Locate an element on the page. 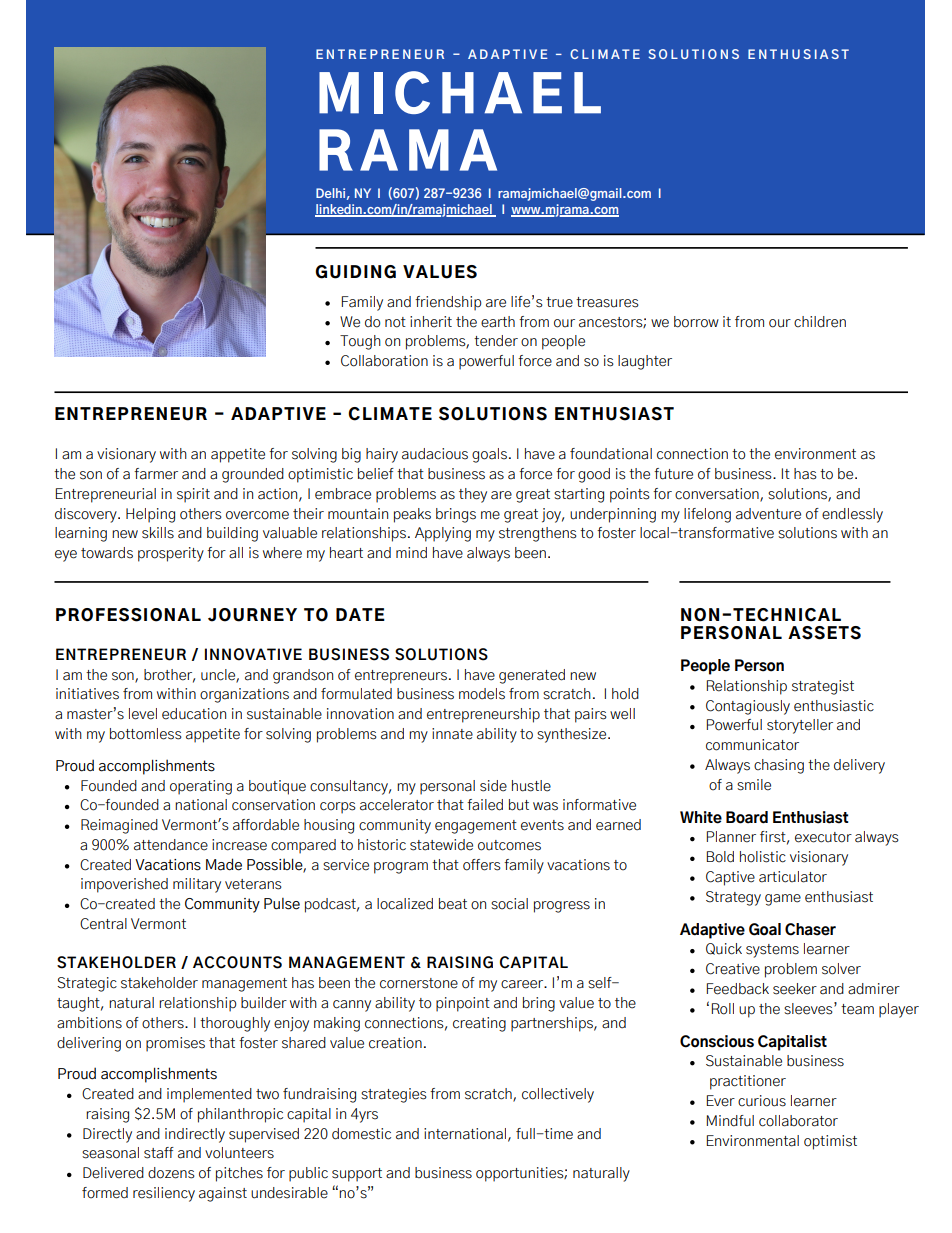 This document has width=952, height=1233. collaborator is located at coordinates (798, 1121).
